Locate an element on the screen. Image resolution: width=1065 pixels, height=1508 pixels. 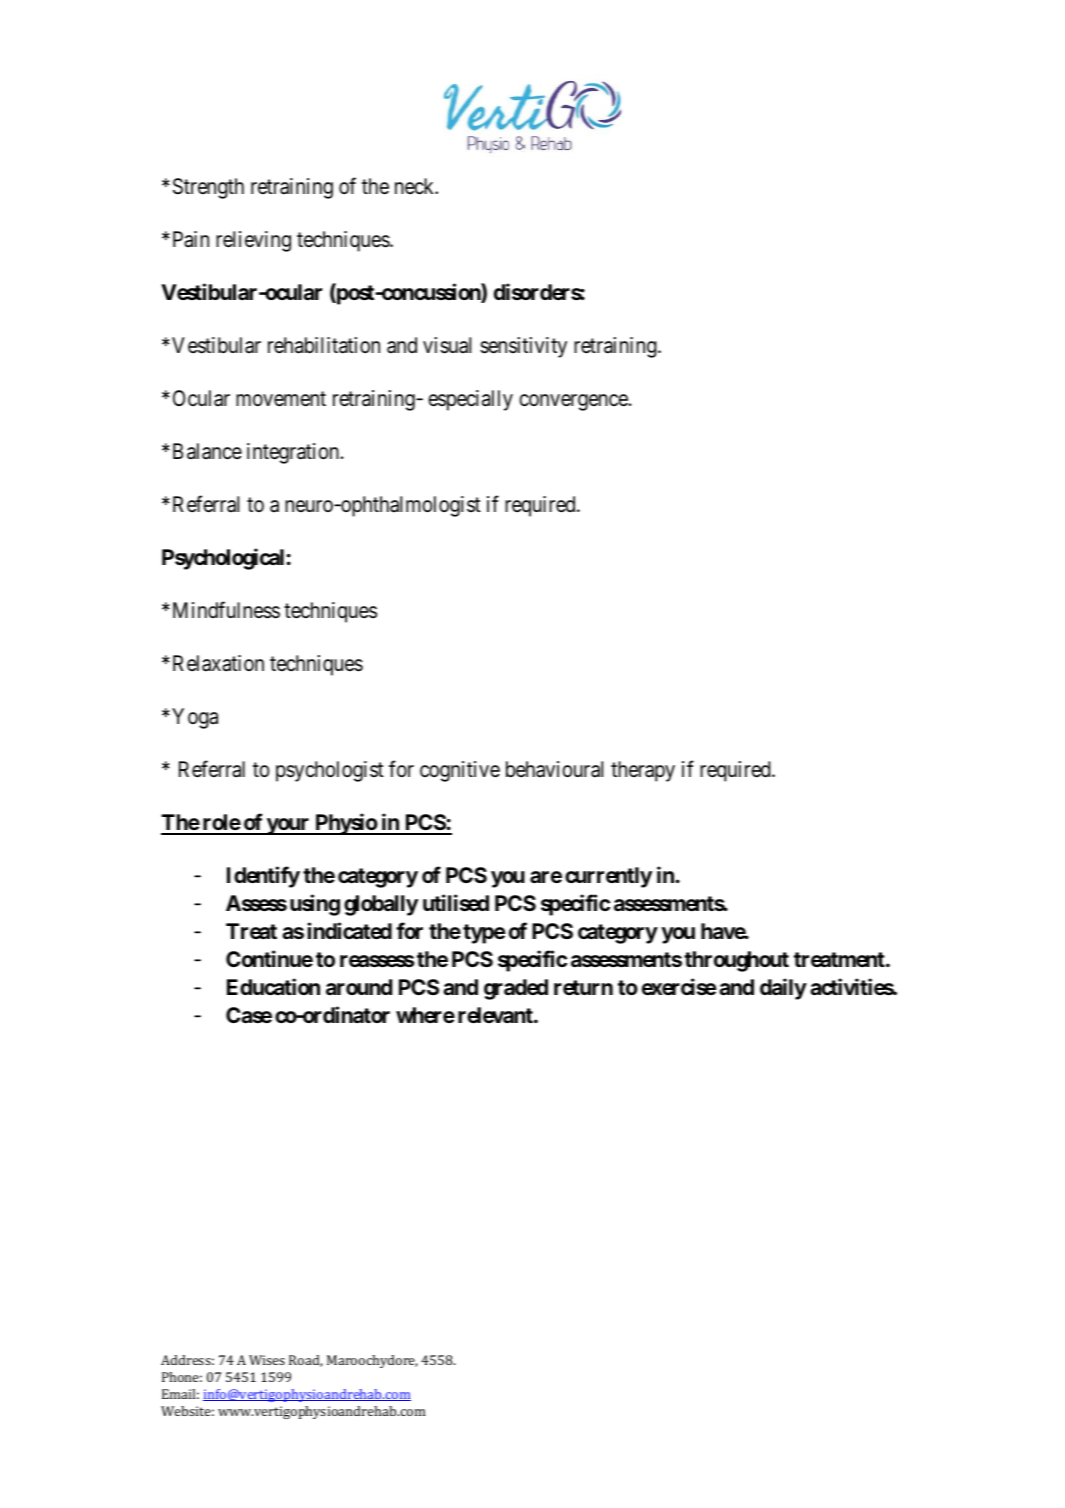
your is located at coordinates (288, 826).
